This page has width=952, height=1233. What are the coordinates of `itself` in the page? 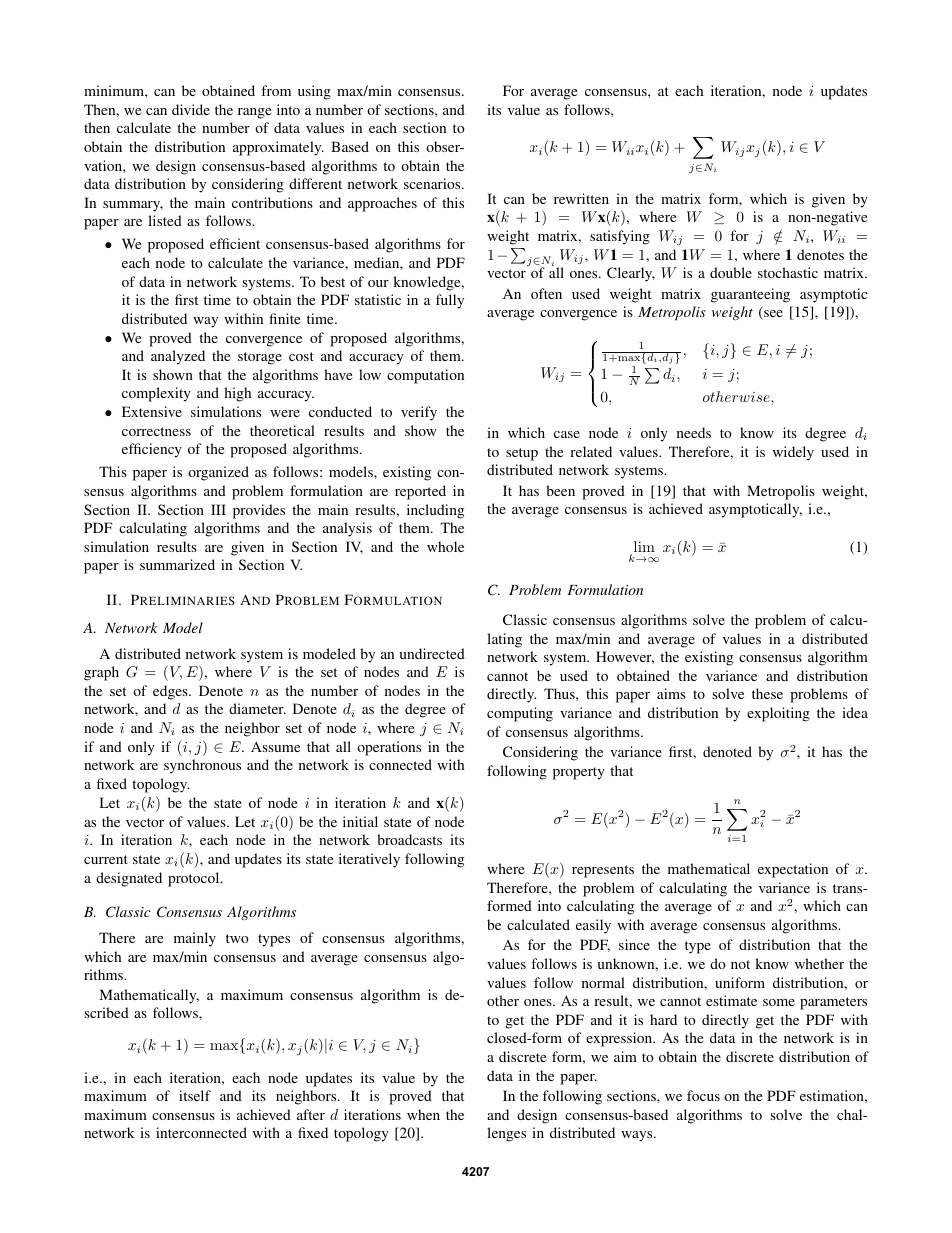 It's located at (195, 1095).
